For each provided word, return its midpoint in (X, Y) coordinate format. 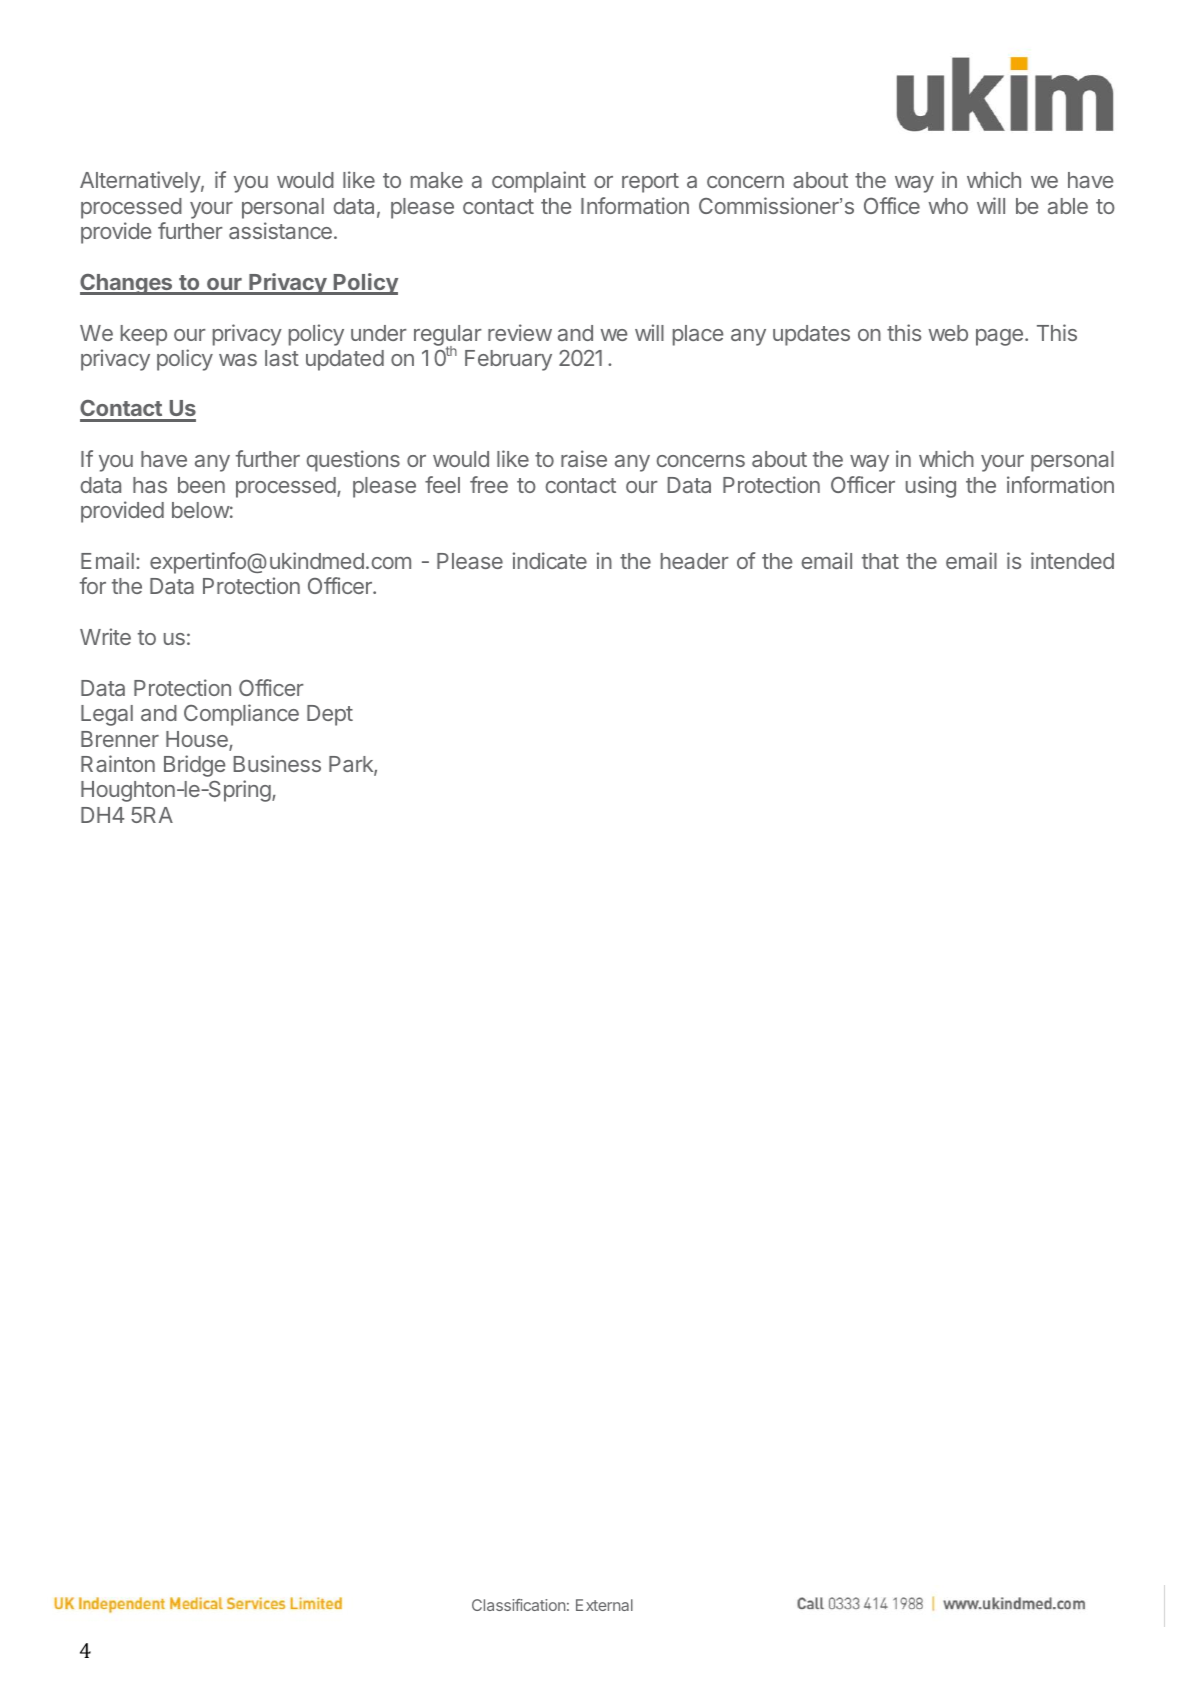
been (201, 485)
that (880, 561)
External (604, 1605)
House (198, 740)
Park (352, 765)
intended (1072, 560)
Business (277, 763)
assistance (280, 230)
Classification (518, 1605)
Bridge (194, 766)
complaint (539, 182)
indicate (550, 560)
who (948, 206)
